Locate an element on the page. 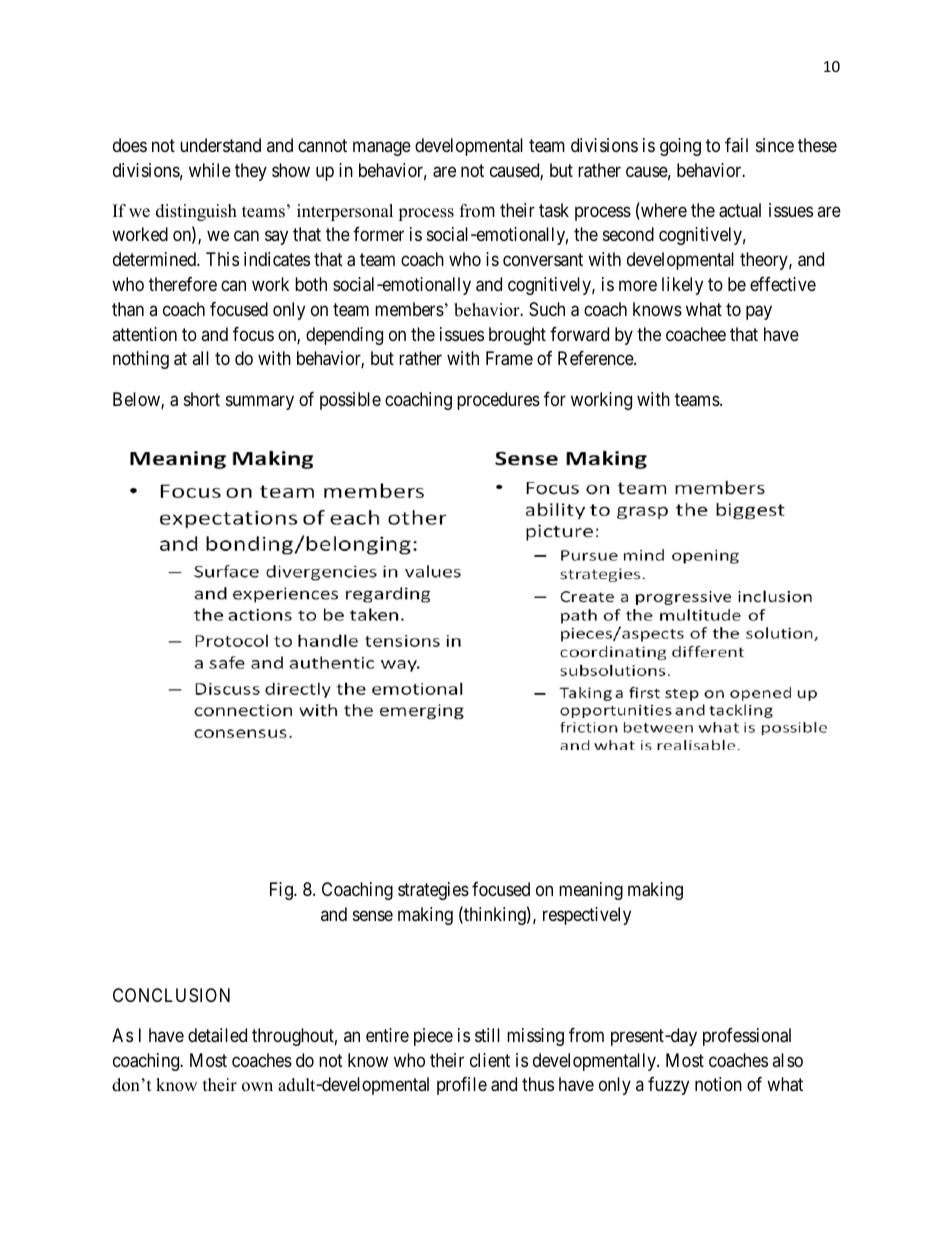 The image size is (952, 1233). professional is located at coordinates (747, 1037).
